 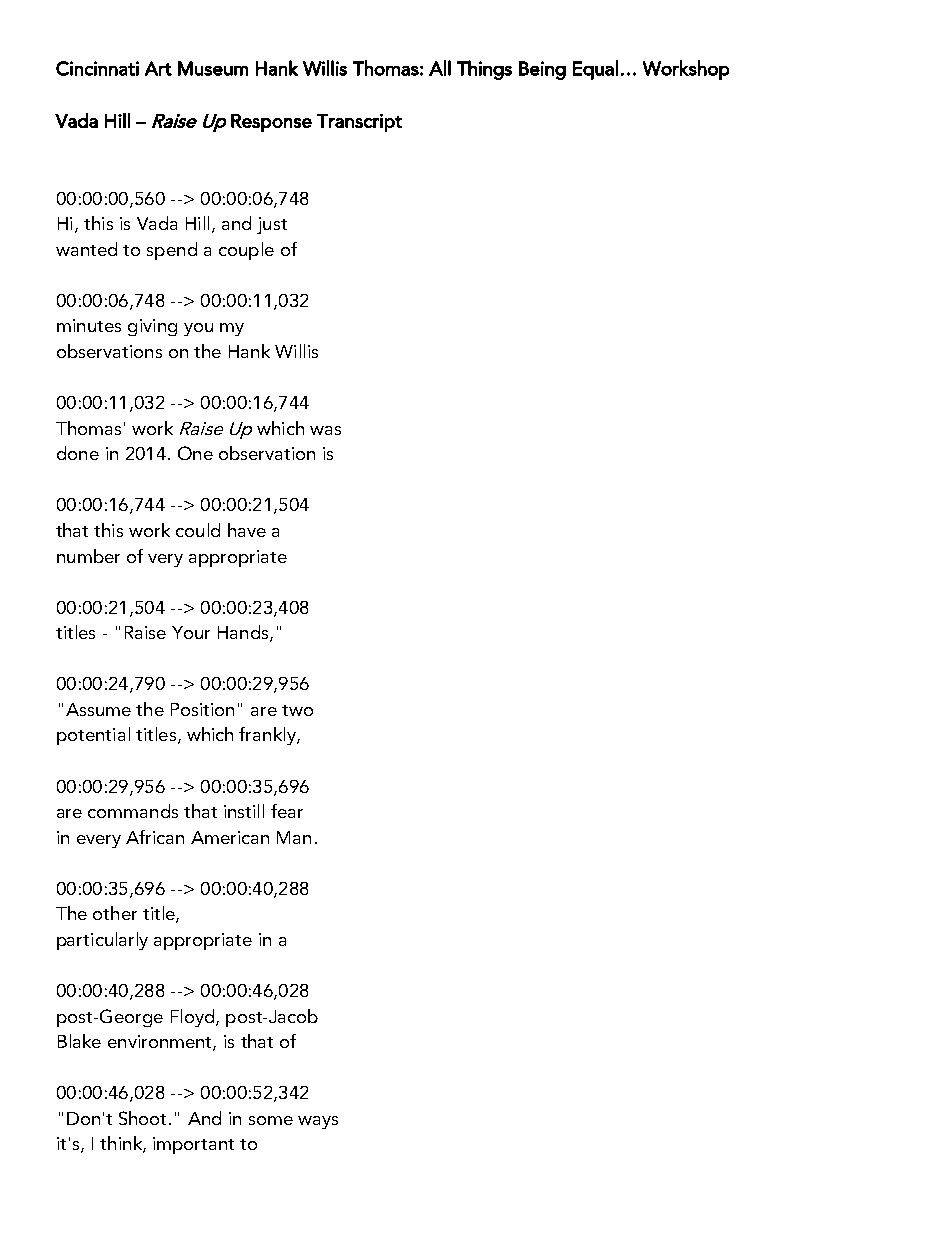 I want to click on have, so click(x=247, y=530).
